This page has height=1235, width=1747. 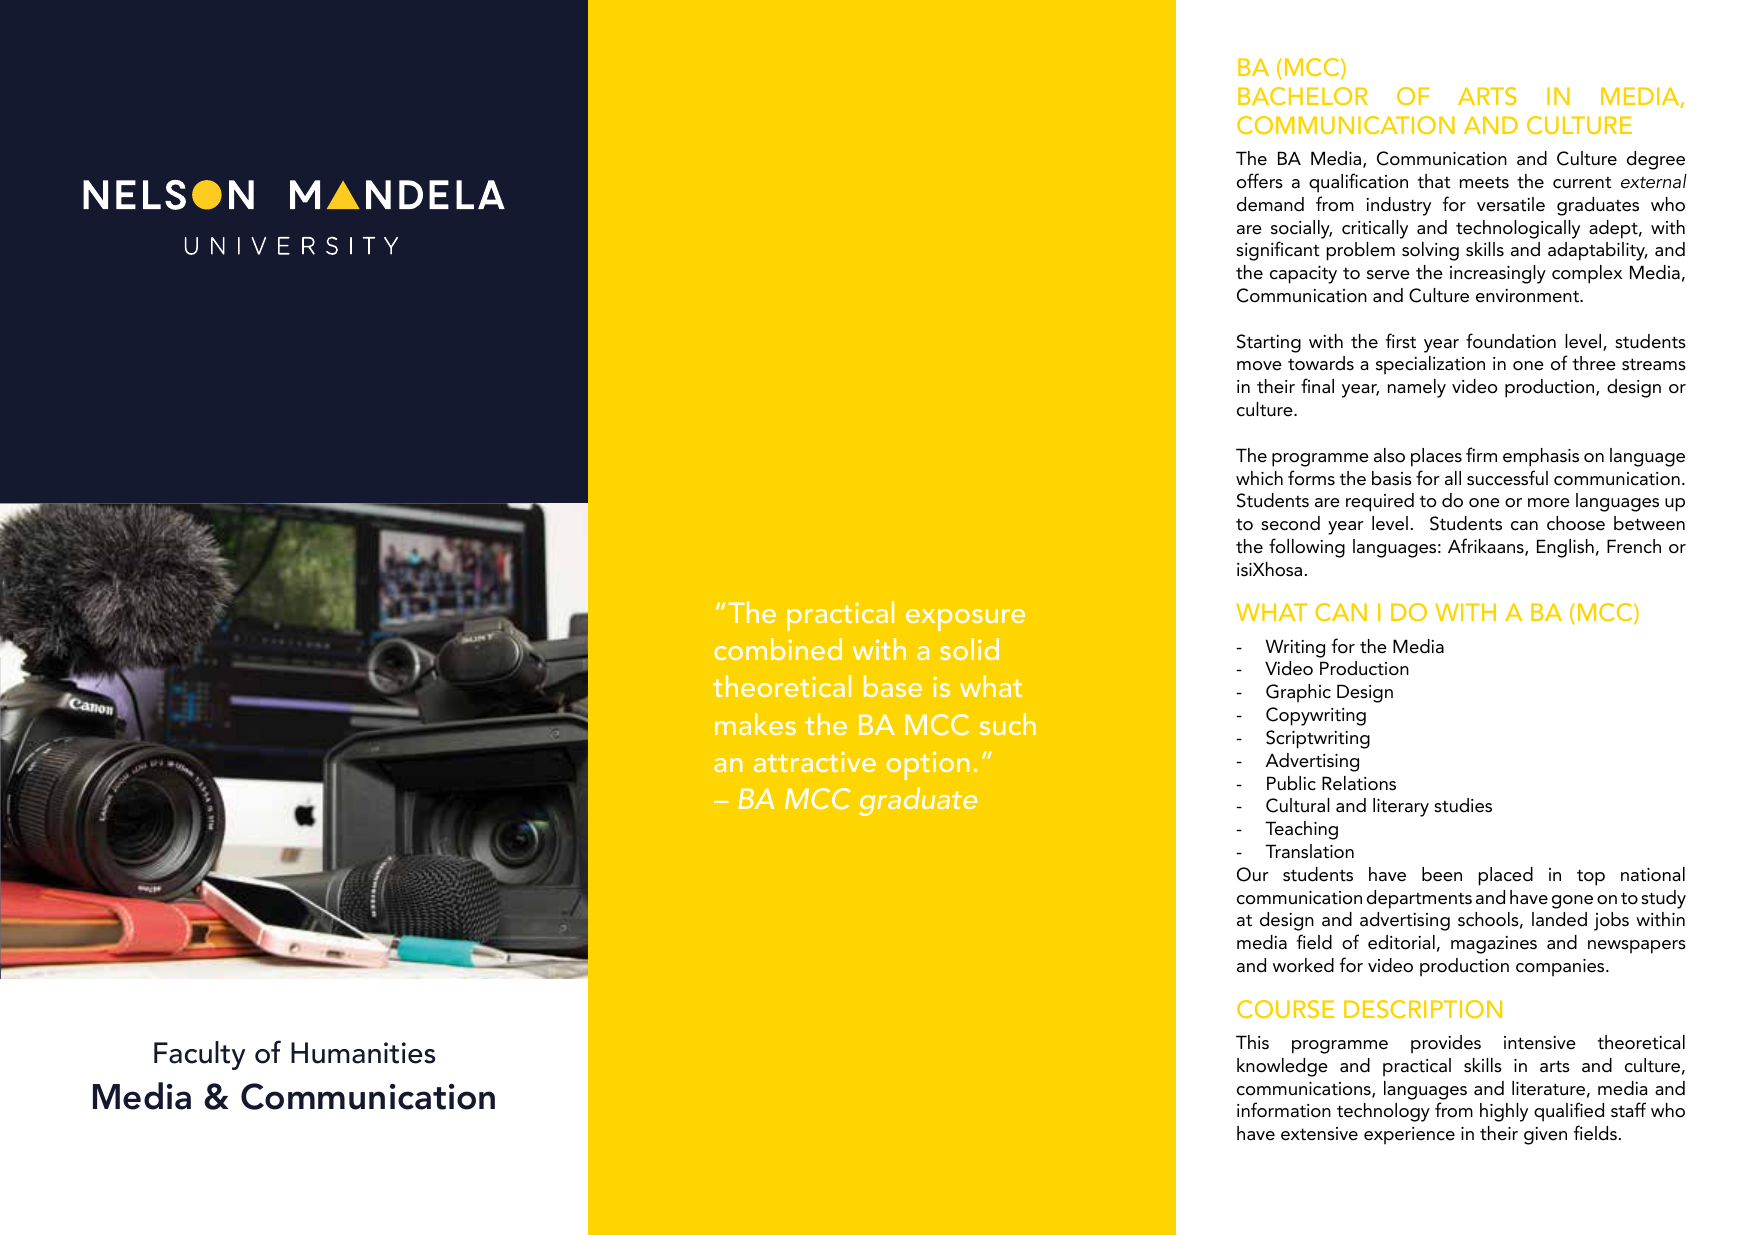 I want to click on offers, so click(x=1260, y=181).
